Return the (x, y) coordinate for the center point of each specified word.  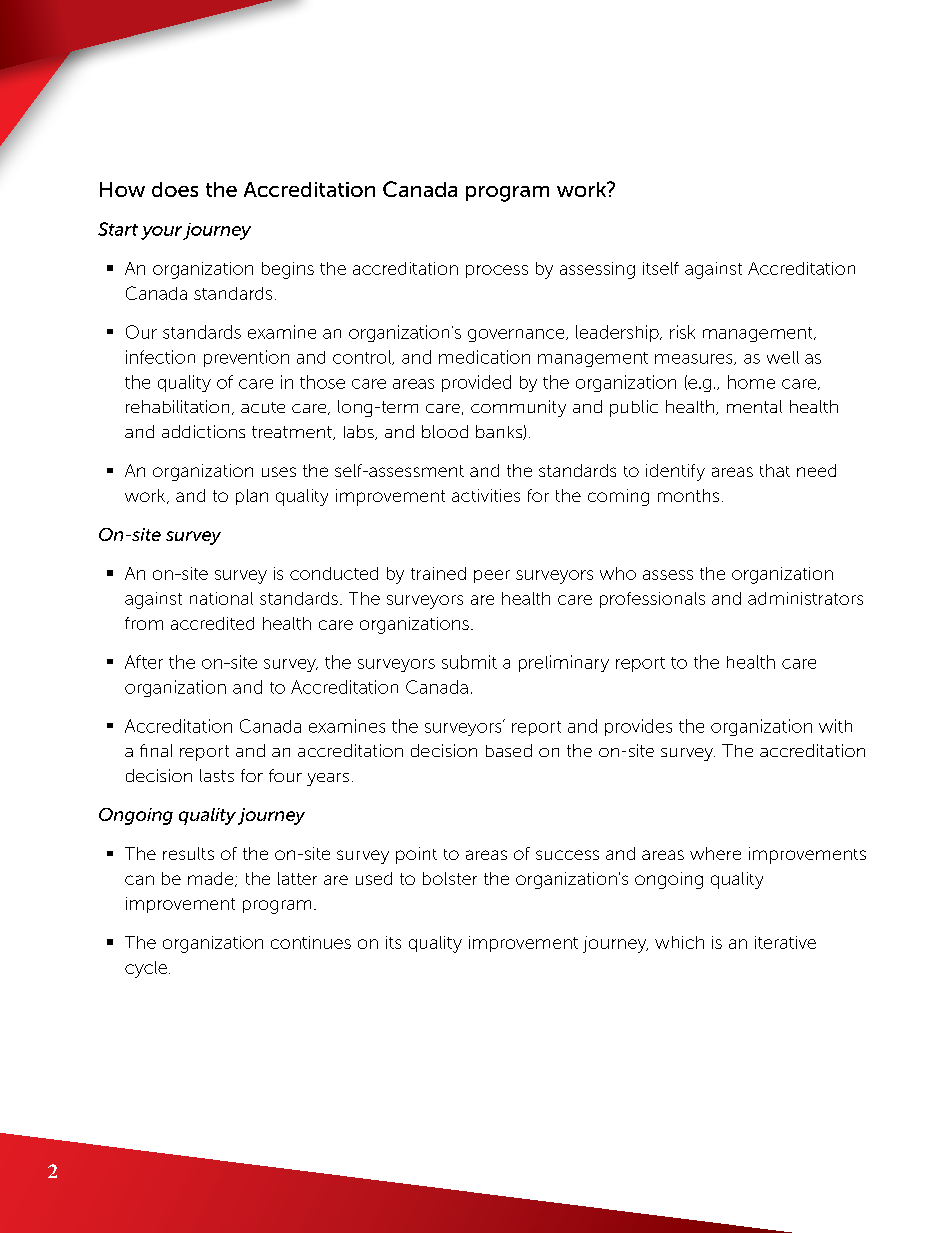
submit (469, 662)
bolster (450, 878)
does (175, 189)
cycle (146, 969)
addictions (203, 431)
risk (682, 332)
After (144, 662)
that (775, 470)
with (835, 726)
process (497, 271)
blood (445, 431)
